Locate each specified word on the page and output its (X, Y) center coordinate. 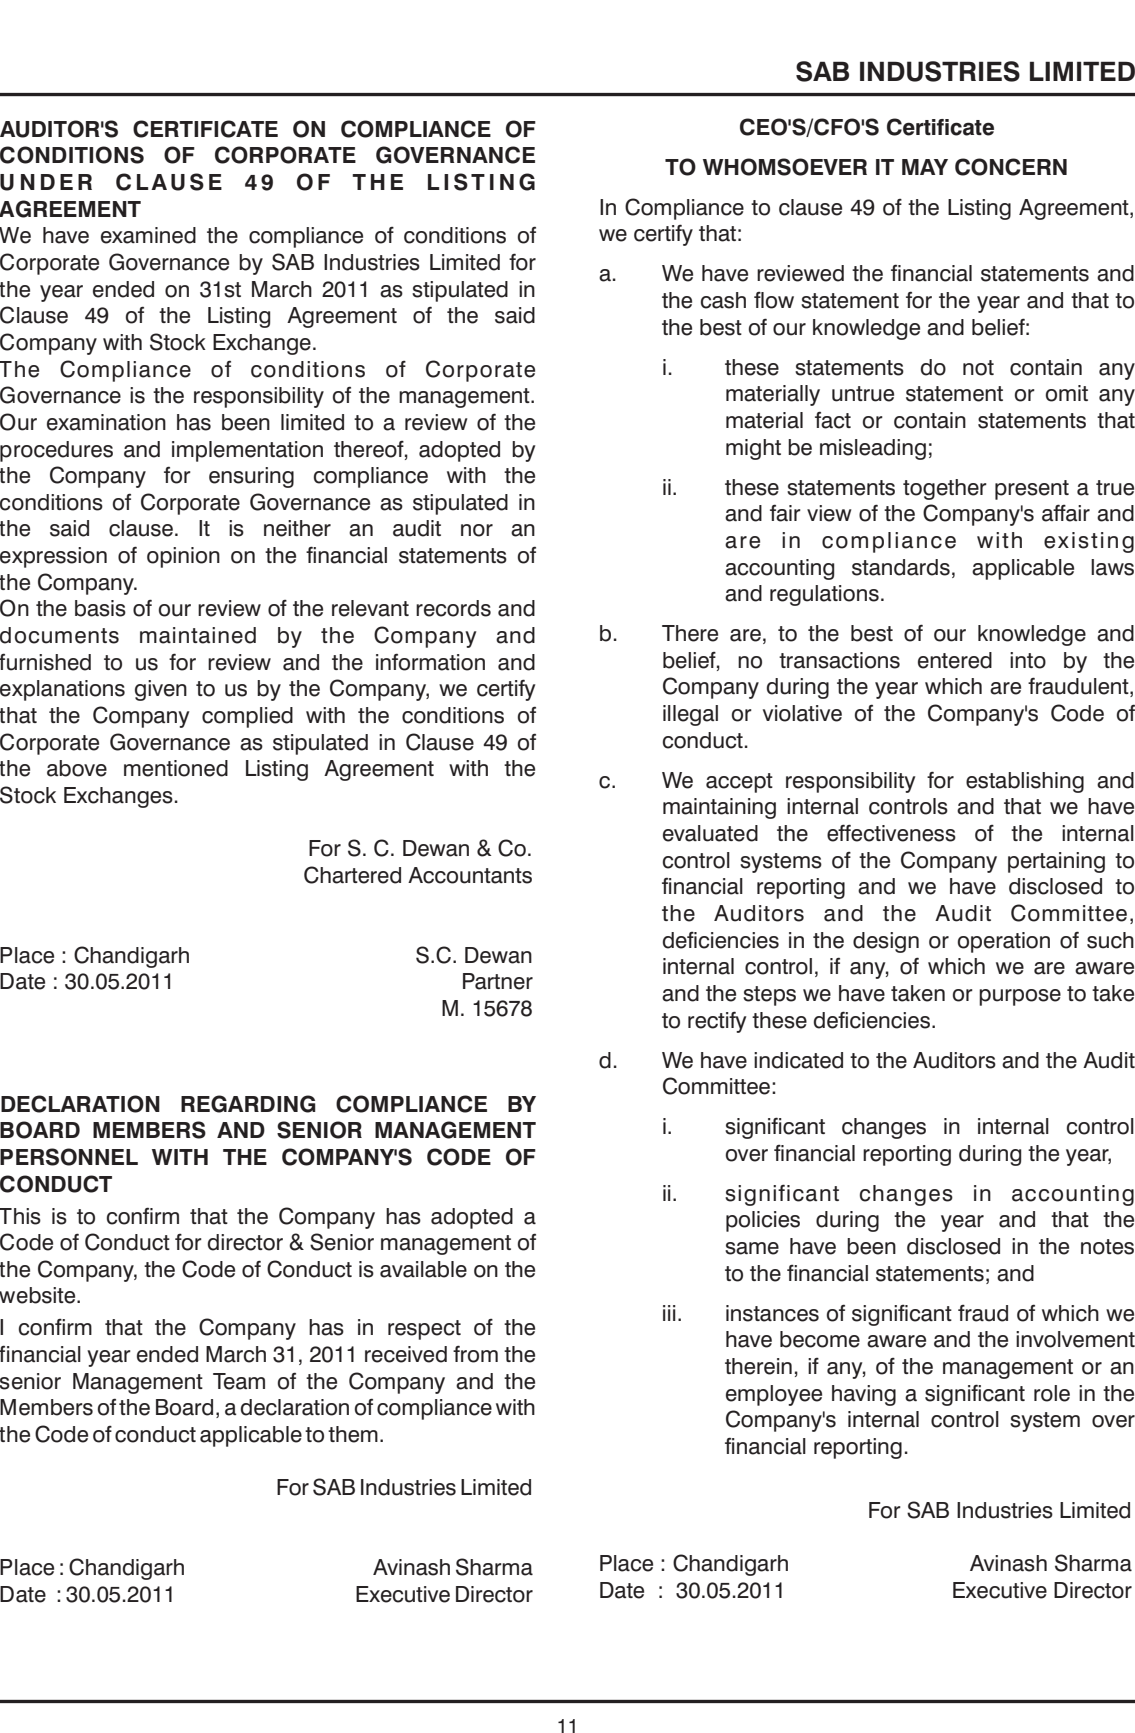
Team (239, 1381)
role (1052, 1393)
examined (148, 235)
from (475, 1354)
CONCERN (1011, 167)
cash (723, 300)
